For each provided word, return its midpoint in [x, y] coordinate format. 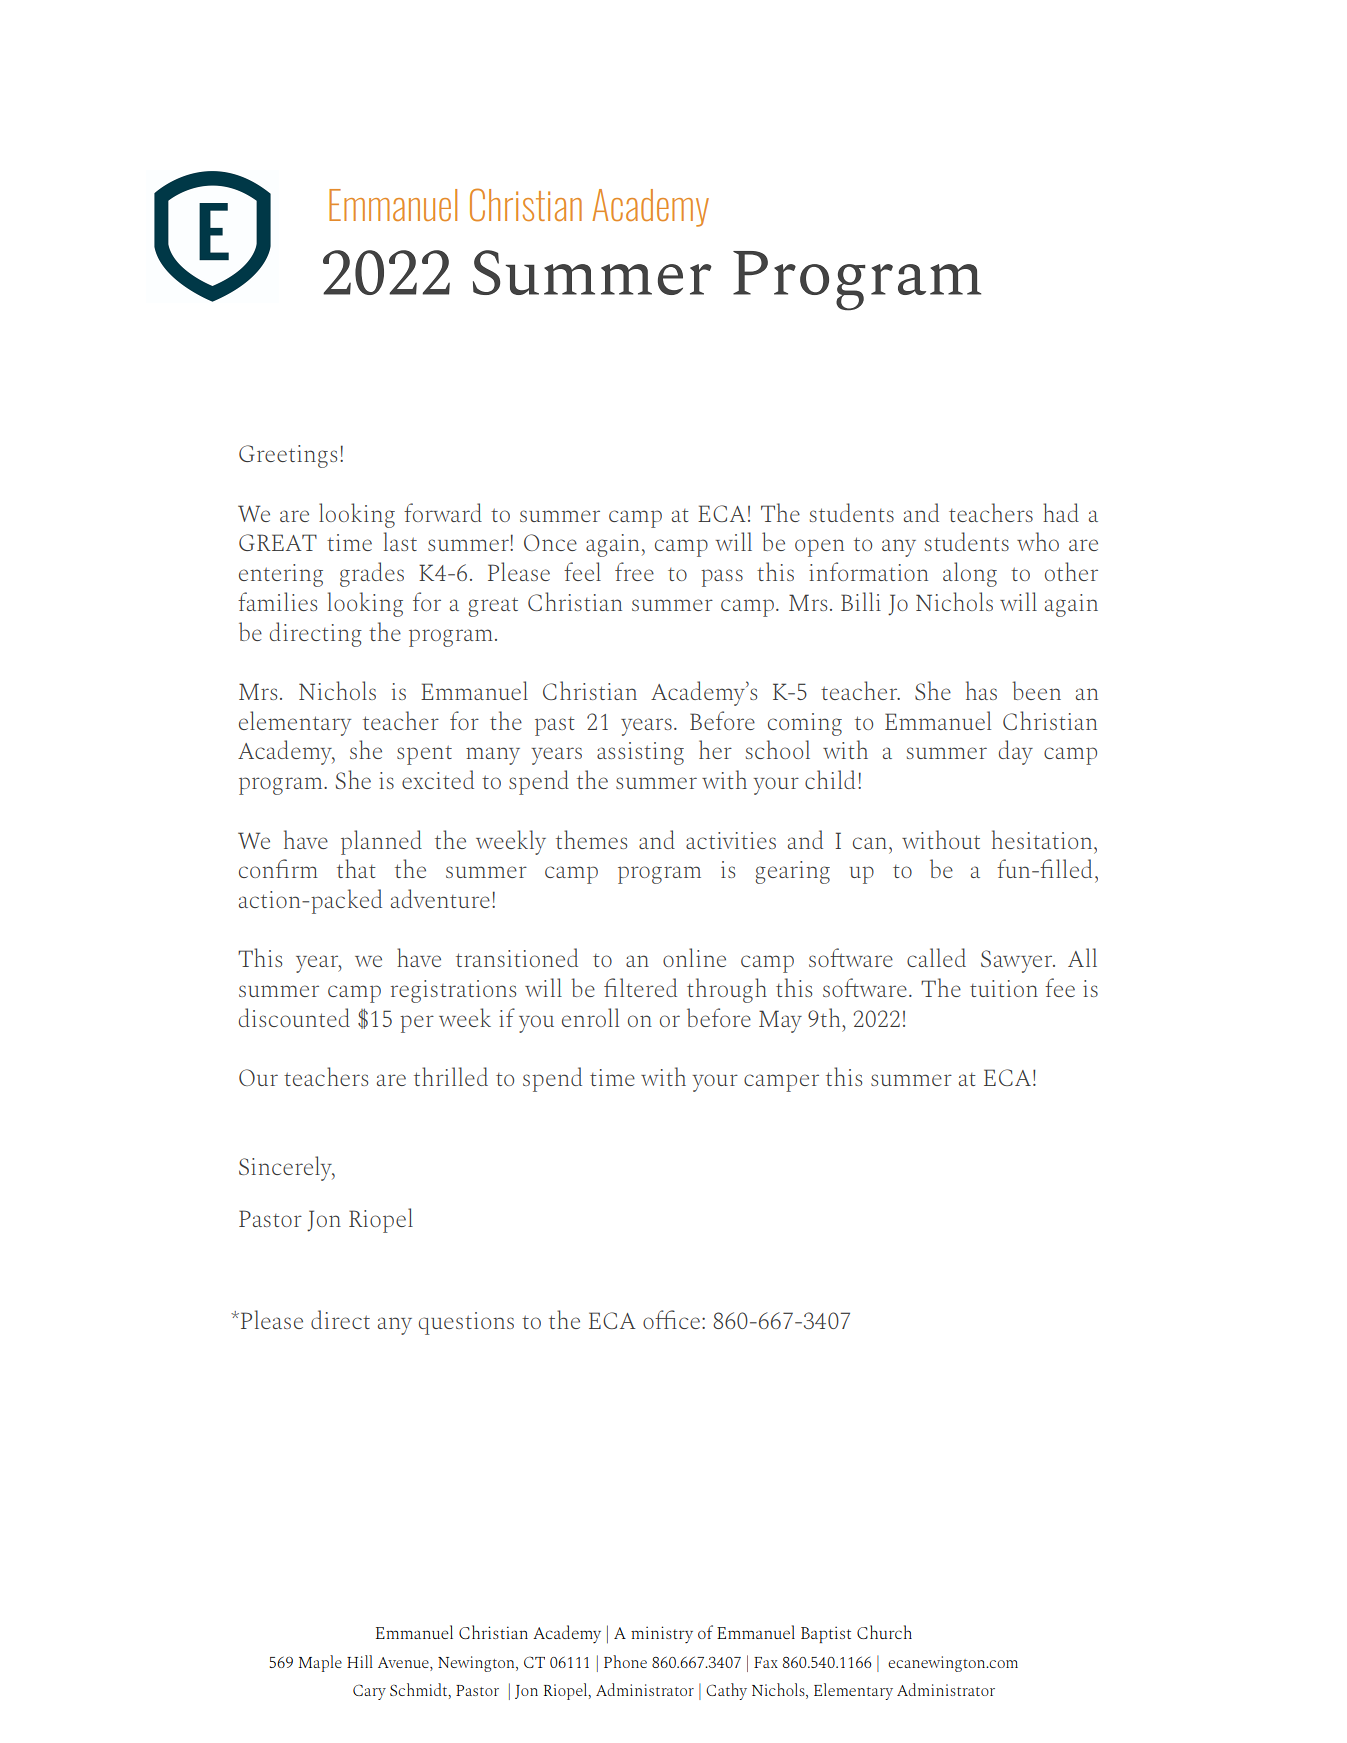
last [400, 541]
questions [466, 1323]
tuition [1004, 988]
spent [424, 755]
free [634, 571]
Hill [360, 1661]
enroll [590, 1017]
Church [884, 1632]
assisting [640, 753]
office [671, 1319]
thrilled [451, 1076]
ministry [662, 1634]
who [1038, 541]
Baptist [826, 1634]
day [1016, 752]
